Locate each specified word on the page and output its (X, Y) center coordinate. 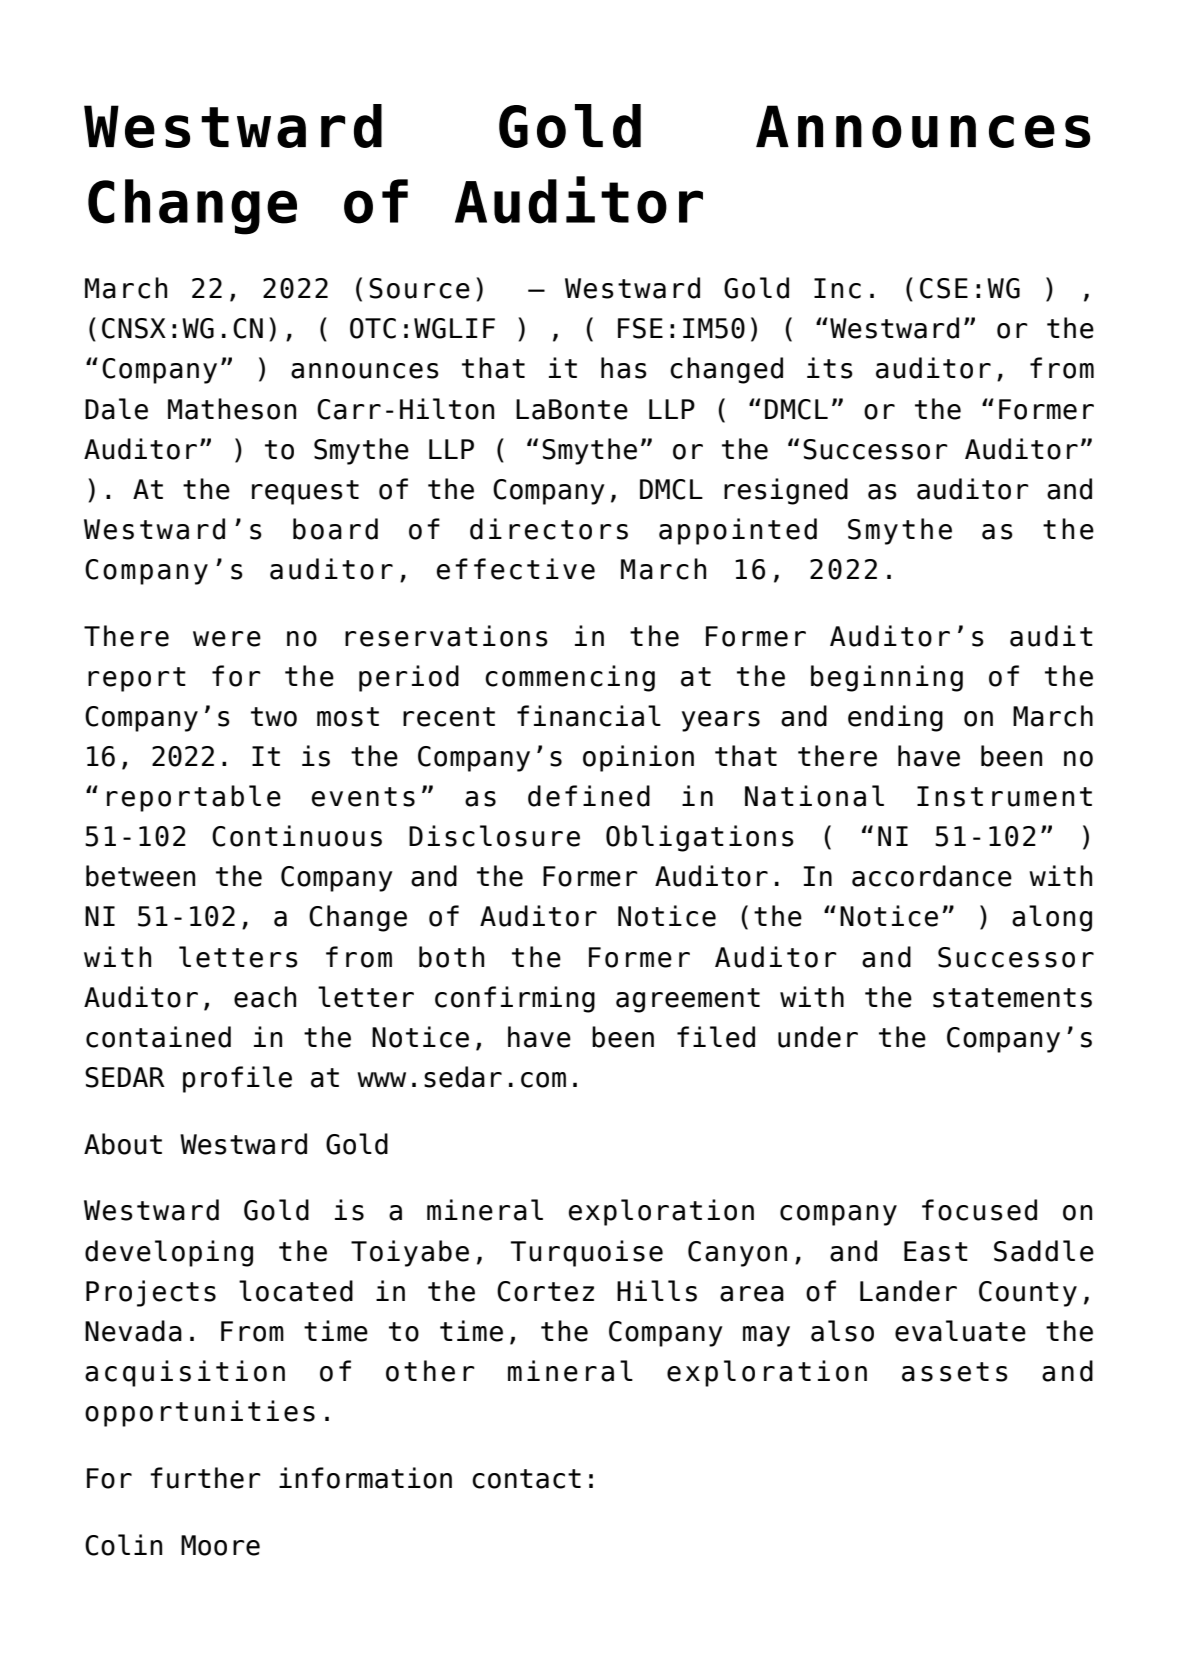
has (624, 368)
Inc (837, 288)
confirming (515, 999)
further (205, 1478)
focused (979, 1210)
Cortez (545, 1291)
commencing (570, 678)
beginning (887, 678)
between (140, 876)
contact (526, 1479)
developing (169, 1253)
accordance (932, 876)
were (227, 639)
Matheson (232, 409)
